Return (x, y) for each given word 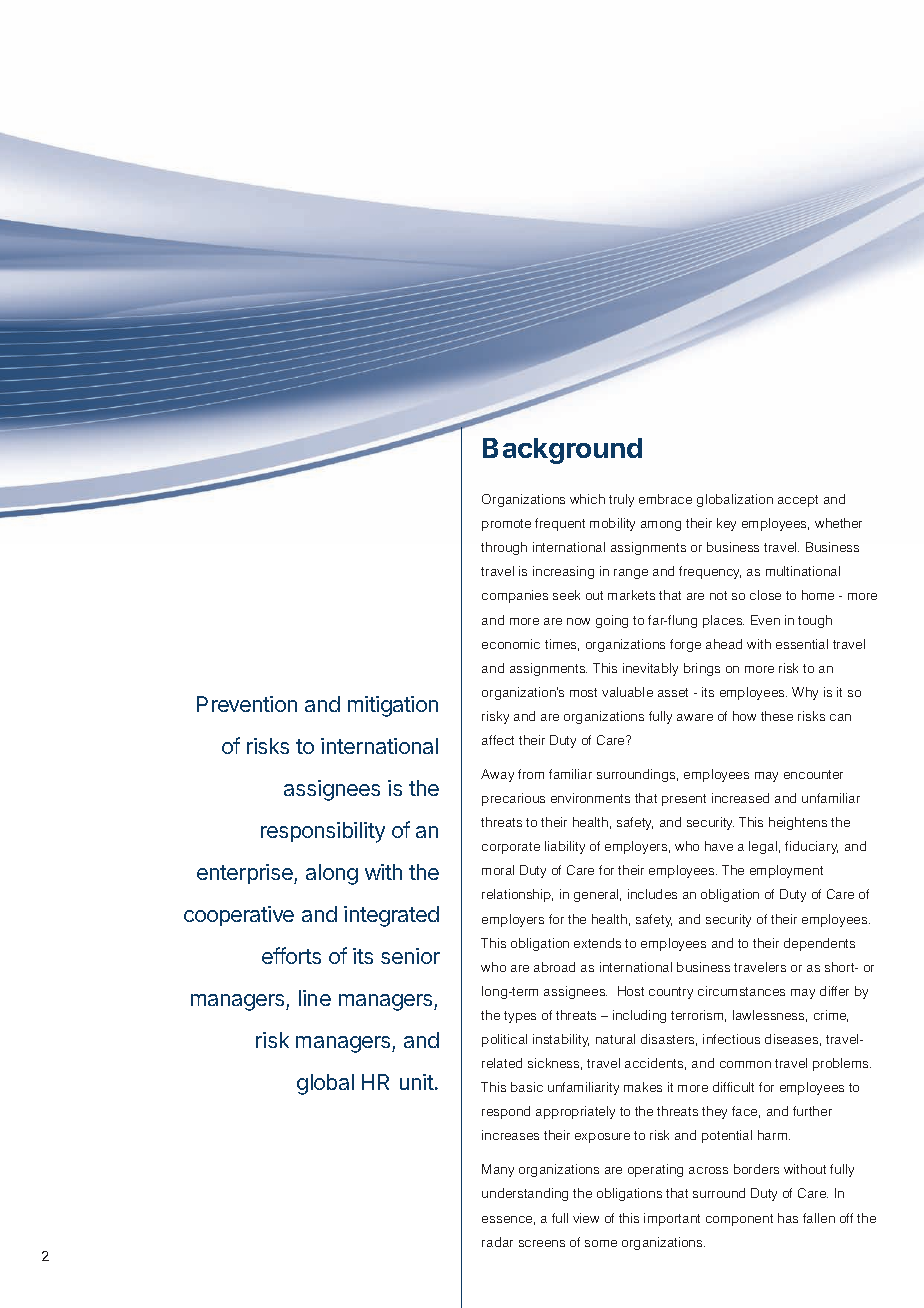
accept (798, 501)
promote (506, 525)
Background (562, 451)
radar (497, 1242)
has (788, 1218)
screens (542, 1243)
